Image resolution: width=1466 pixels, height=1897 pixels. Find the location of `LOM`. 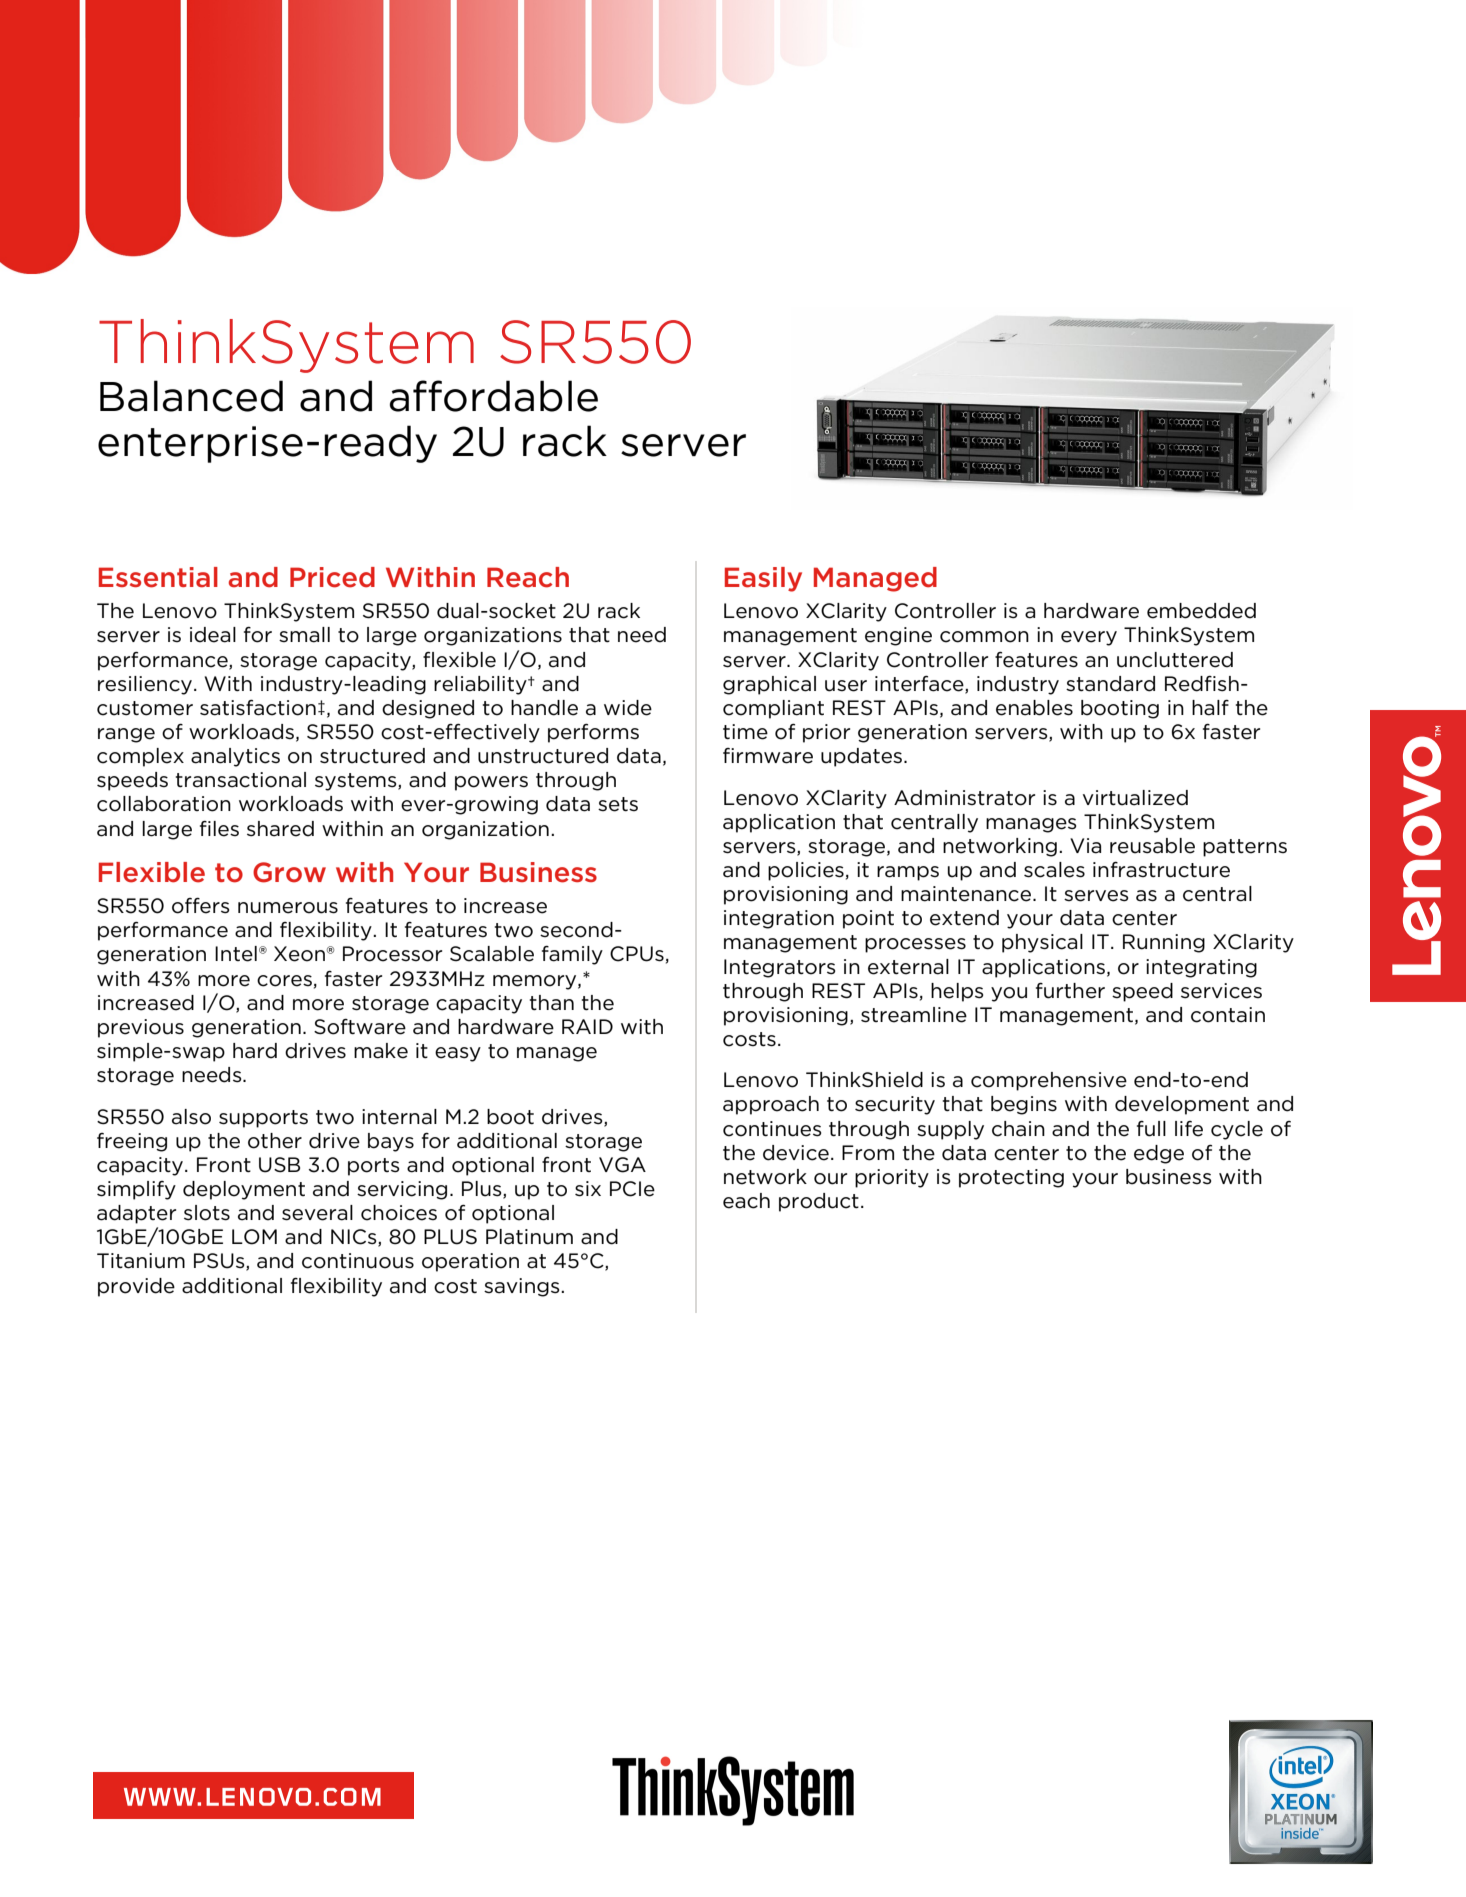

LOM is located at coordinates (254, 1237).
